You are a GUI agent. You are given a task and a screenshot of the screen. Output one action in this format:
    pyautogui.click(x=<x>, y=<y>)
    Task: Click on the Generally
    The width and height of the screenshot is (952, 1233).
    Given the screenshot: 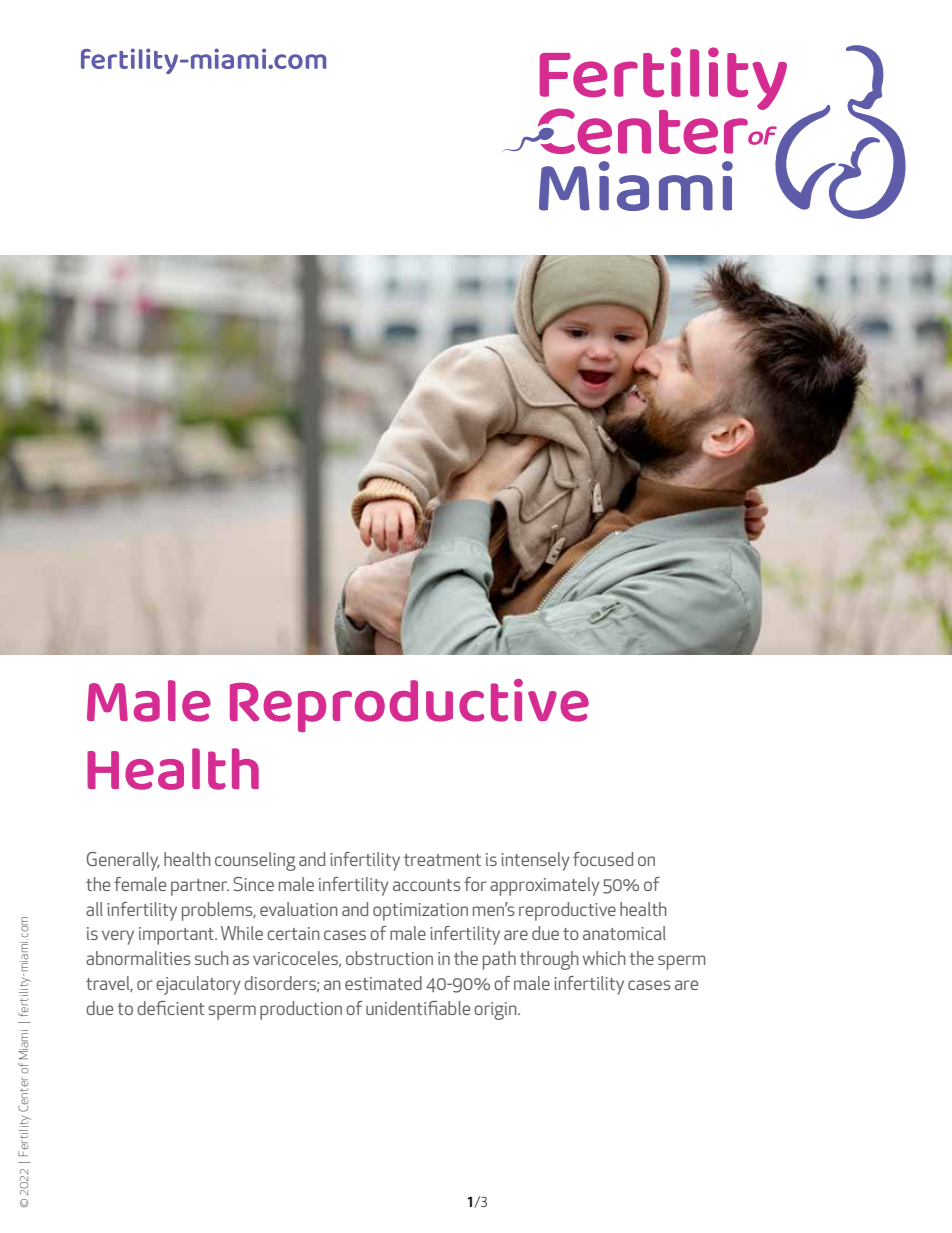 What is the action you would take?
    pyautogui.click(x=123, y=861)
